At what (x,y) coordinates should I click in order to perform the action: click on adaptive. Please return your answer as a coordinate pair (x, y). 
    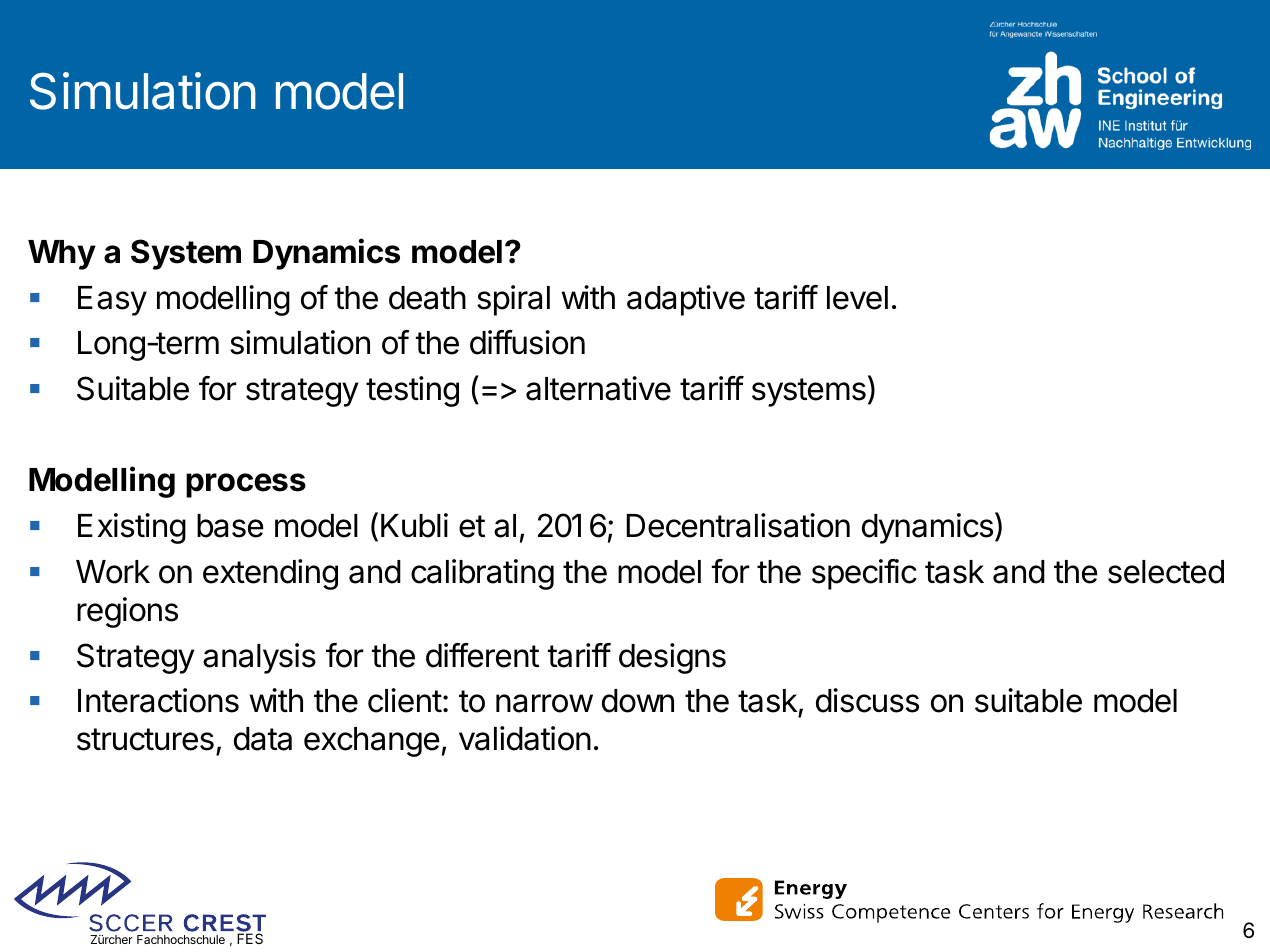
    Looking at the image, I should click on (686, 300).
